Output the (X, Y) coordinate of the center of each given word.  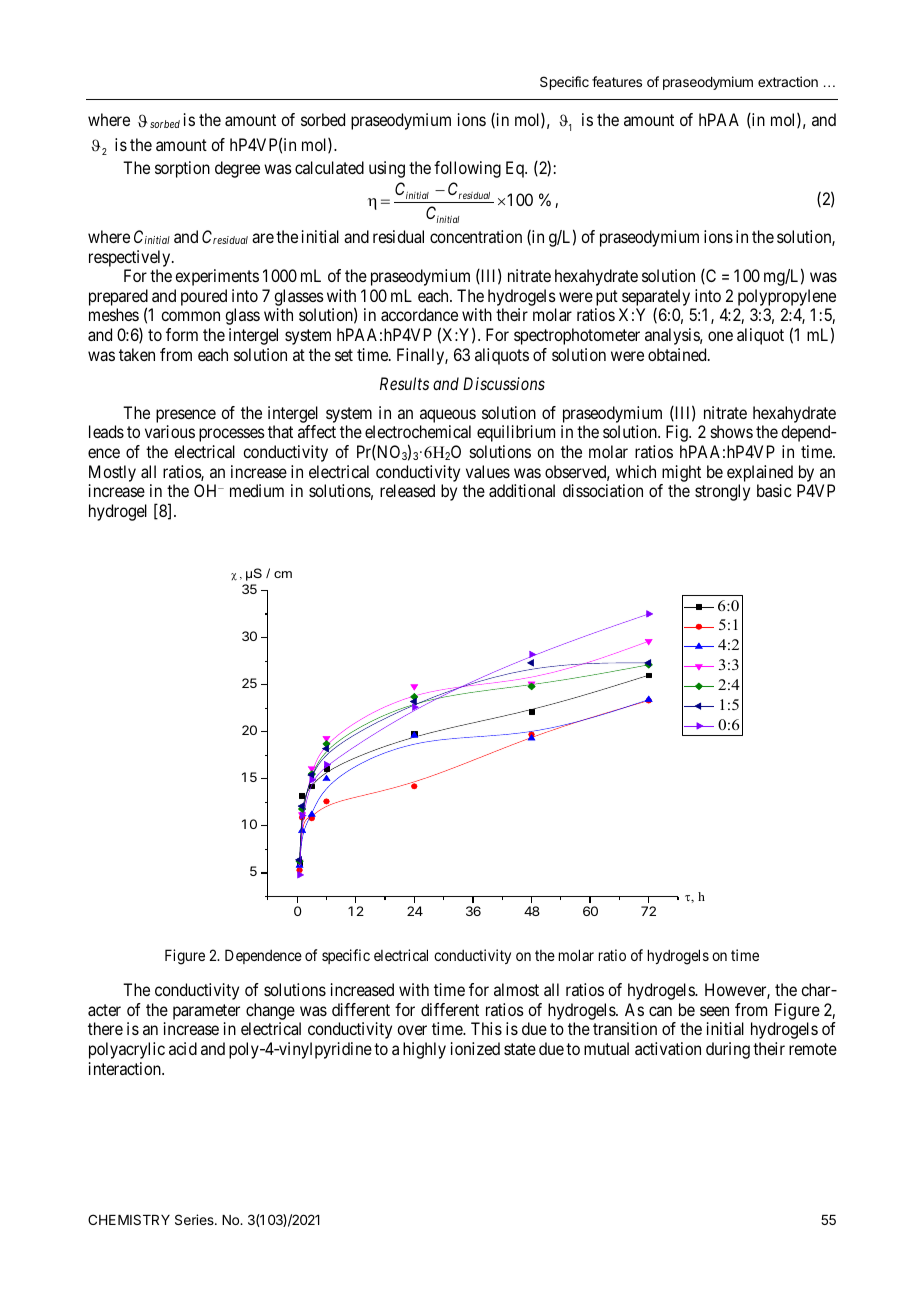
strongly (722, 492)
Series (195, 1219)
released (407, 490)
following (467, 169)
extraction (788, 81)
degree (237, 169)
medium (257, 490)
